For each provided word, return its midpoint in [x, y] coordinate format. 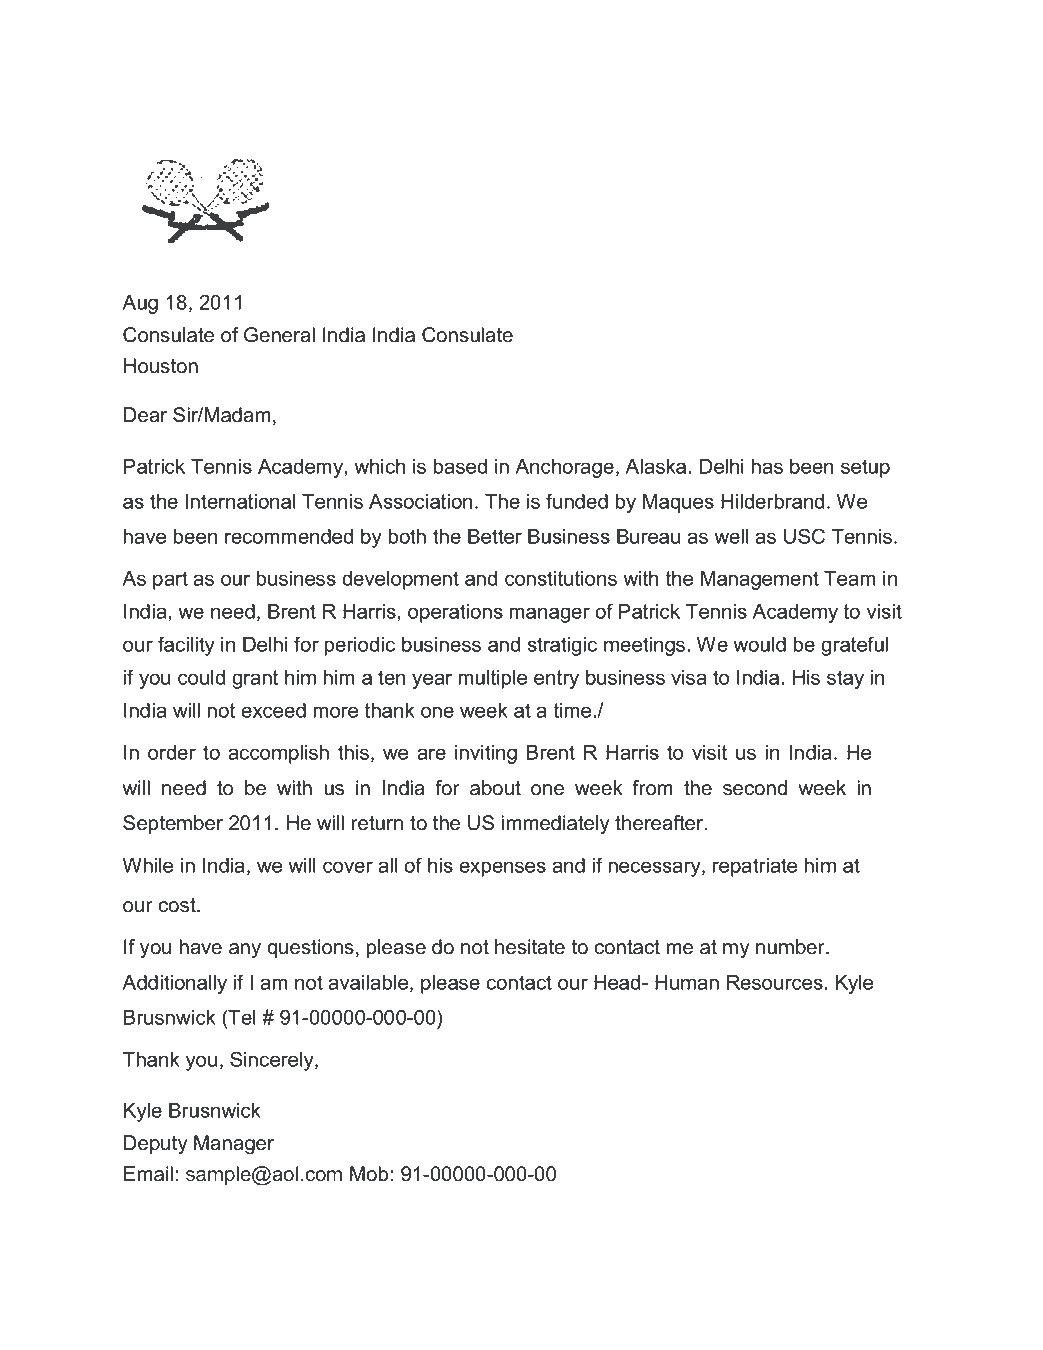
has [767, 466]
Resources [776, 982]
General [279, 335]
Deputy [156, 1145]
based [460, 466]
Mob [370, 1174]
